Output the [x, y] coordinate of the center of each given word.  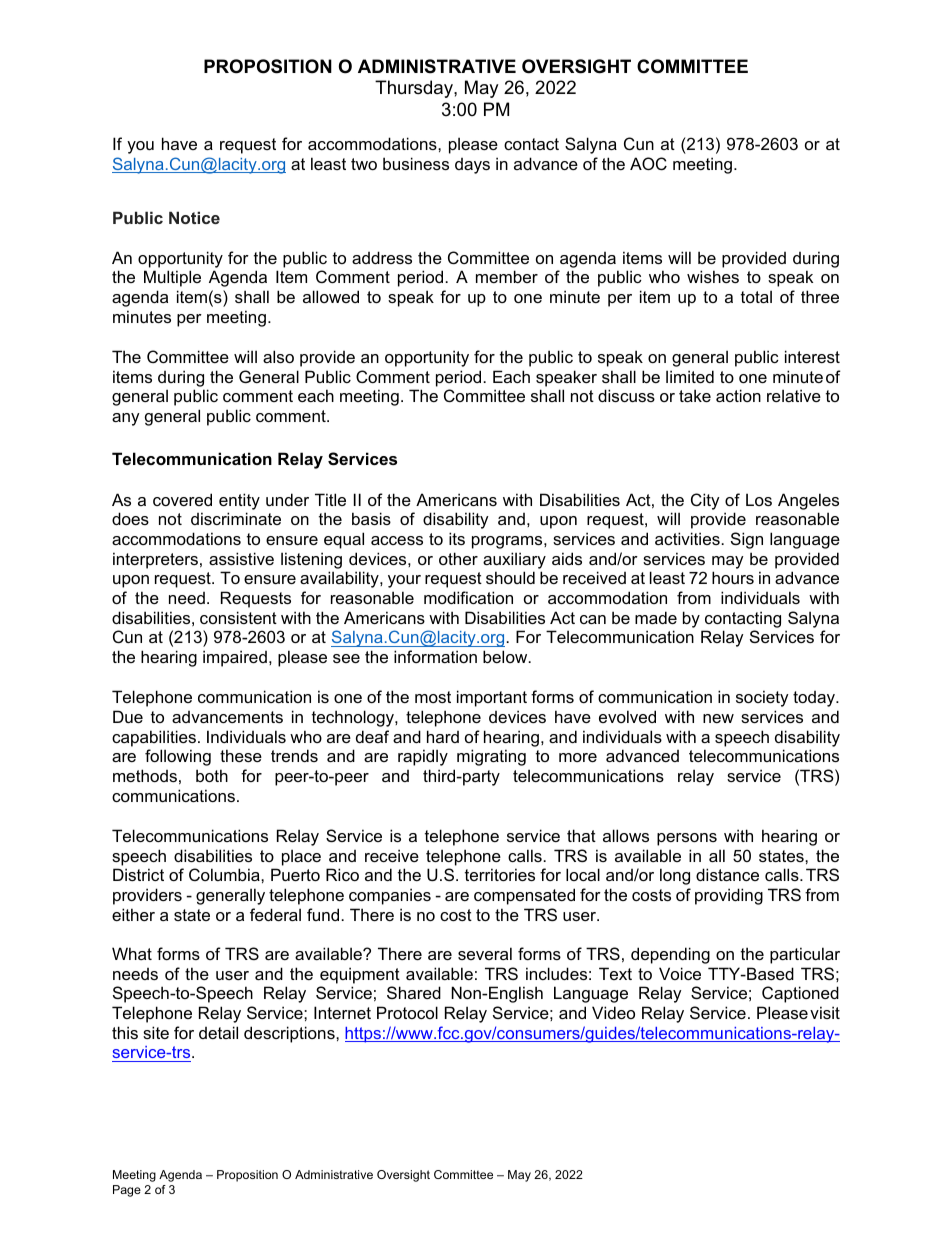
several [485, 953]
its [457, 538]
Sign [747, 540]
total [756, 296]
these [241, 755]
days [472, 166]
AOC [648, 163]
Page [127, 1191]
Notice [194, 217]
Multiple [172, 278]
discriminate [236, 518]
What [132, 953]
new [718, 718]
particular [805, 955]
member [507, 276]
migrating [491, 757]
